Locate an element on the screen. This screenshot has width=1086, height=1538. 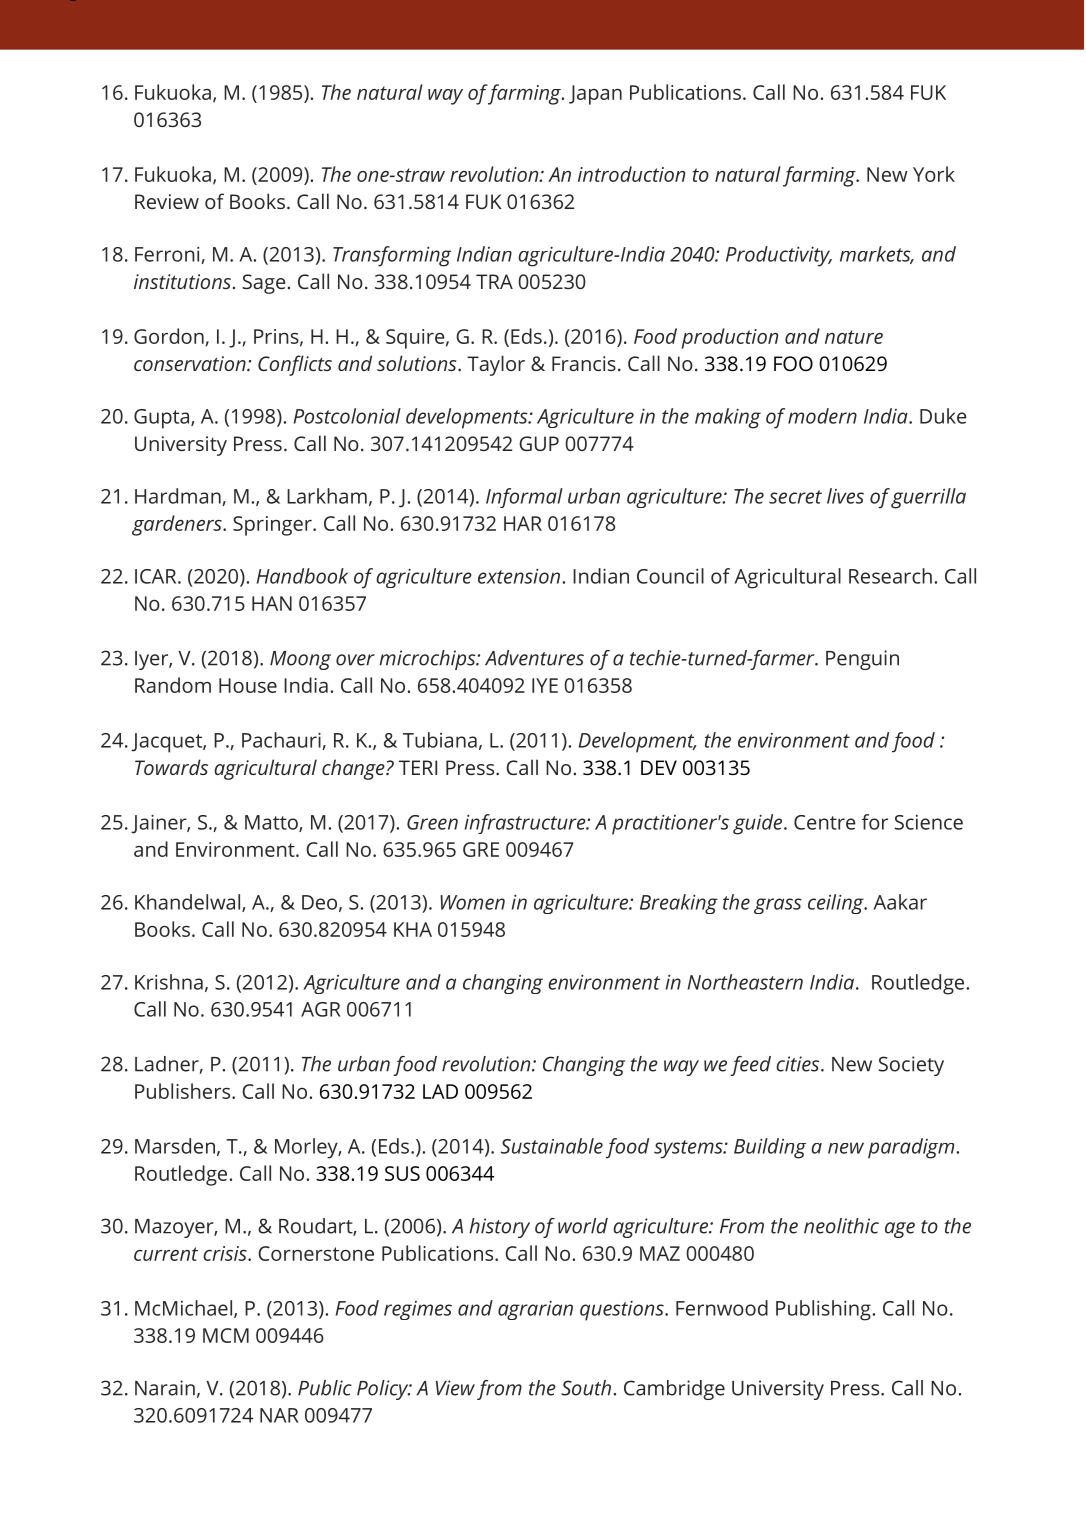
Publishers is located at coordinates (184, 1091).
